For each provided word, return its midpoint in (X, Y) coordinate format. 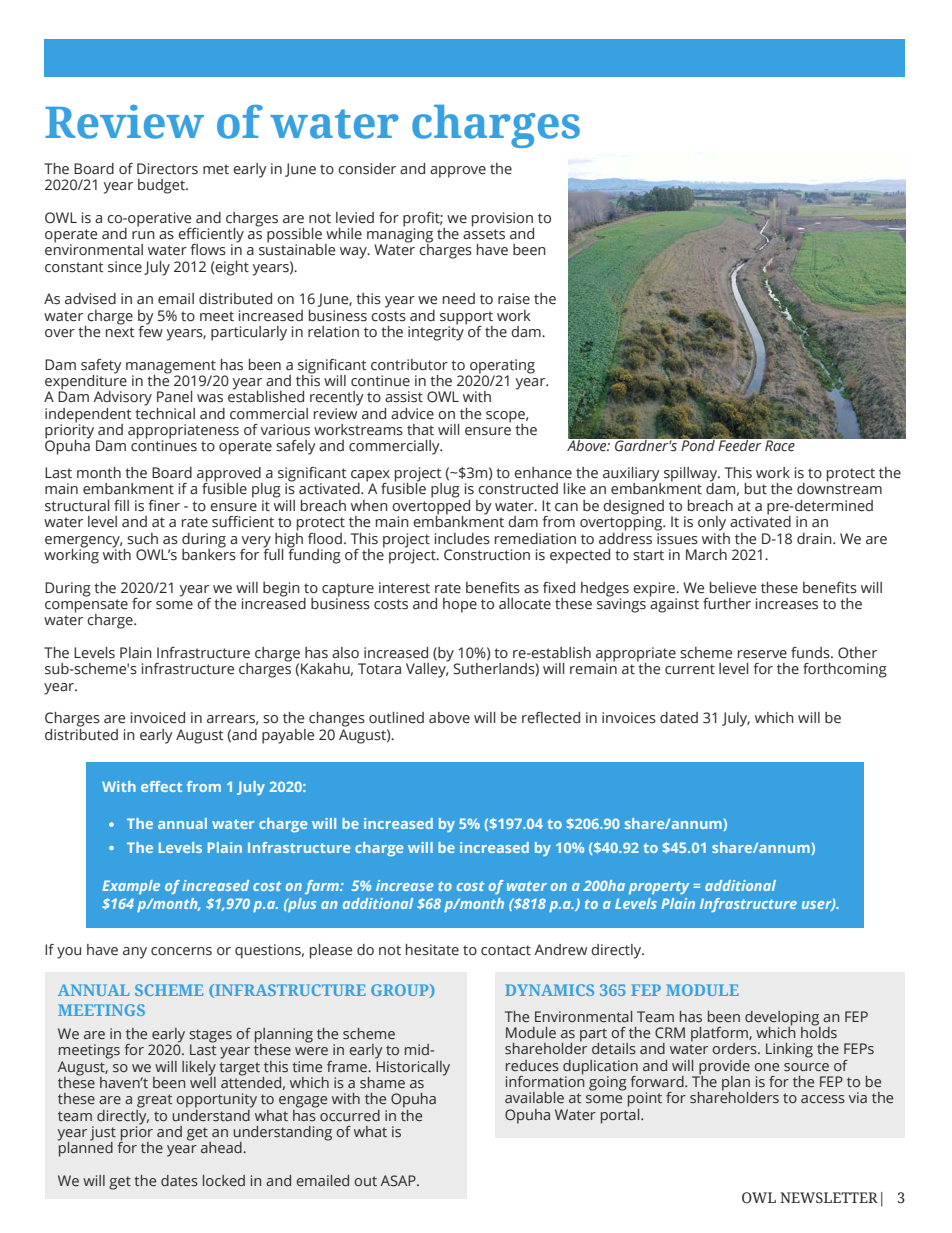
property (659, 887)
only (712, 523)
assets (484, 234)
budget (162, 186)
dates (179, 1180)
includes (462, 539)
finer (164, 506)
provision (503, 220)
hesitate (432, 950)
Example (131, 887)
